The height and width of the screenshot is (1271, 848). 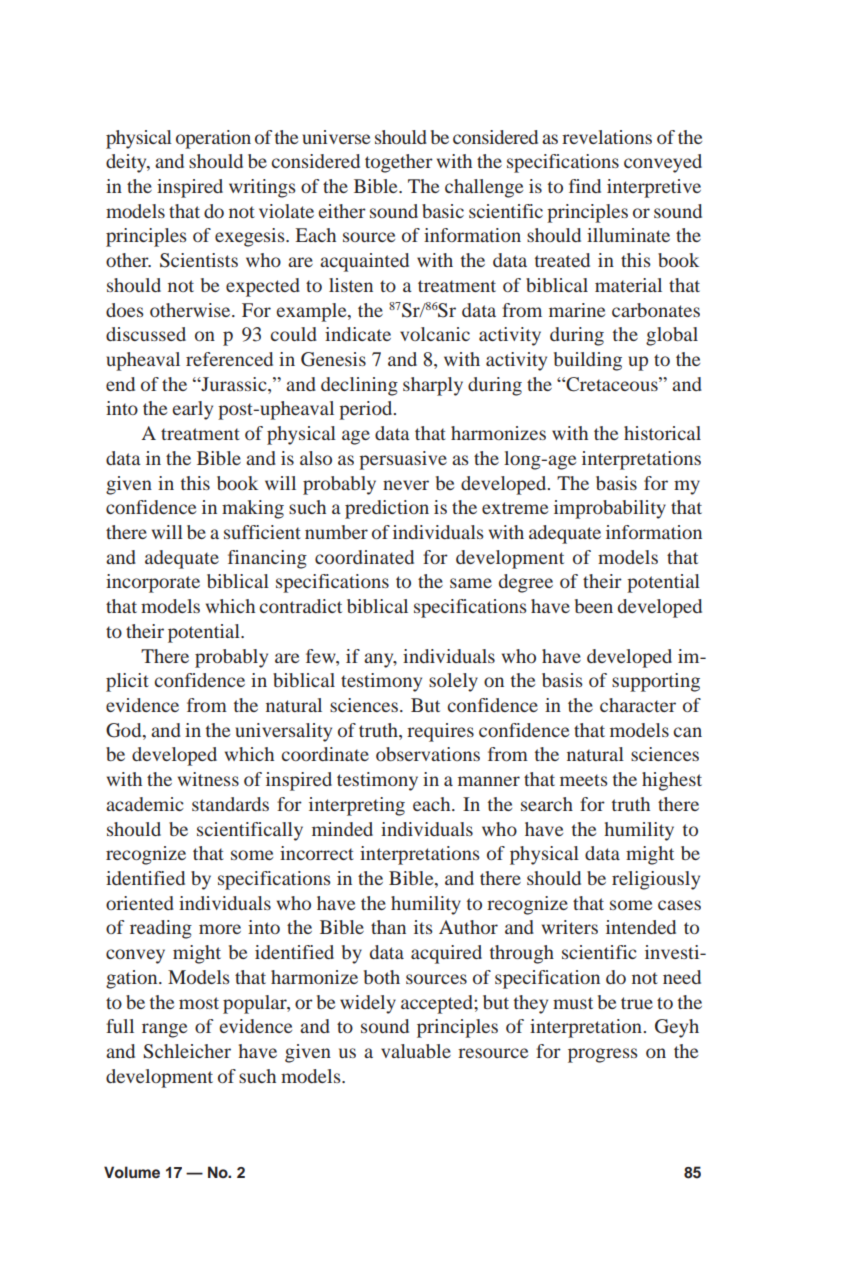 What do you see at coordinates (153, 583) in the screenshot?
I see `incorporate` at bounding box center [153, 583].
